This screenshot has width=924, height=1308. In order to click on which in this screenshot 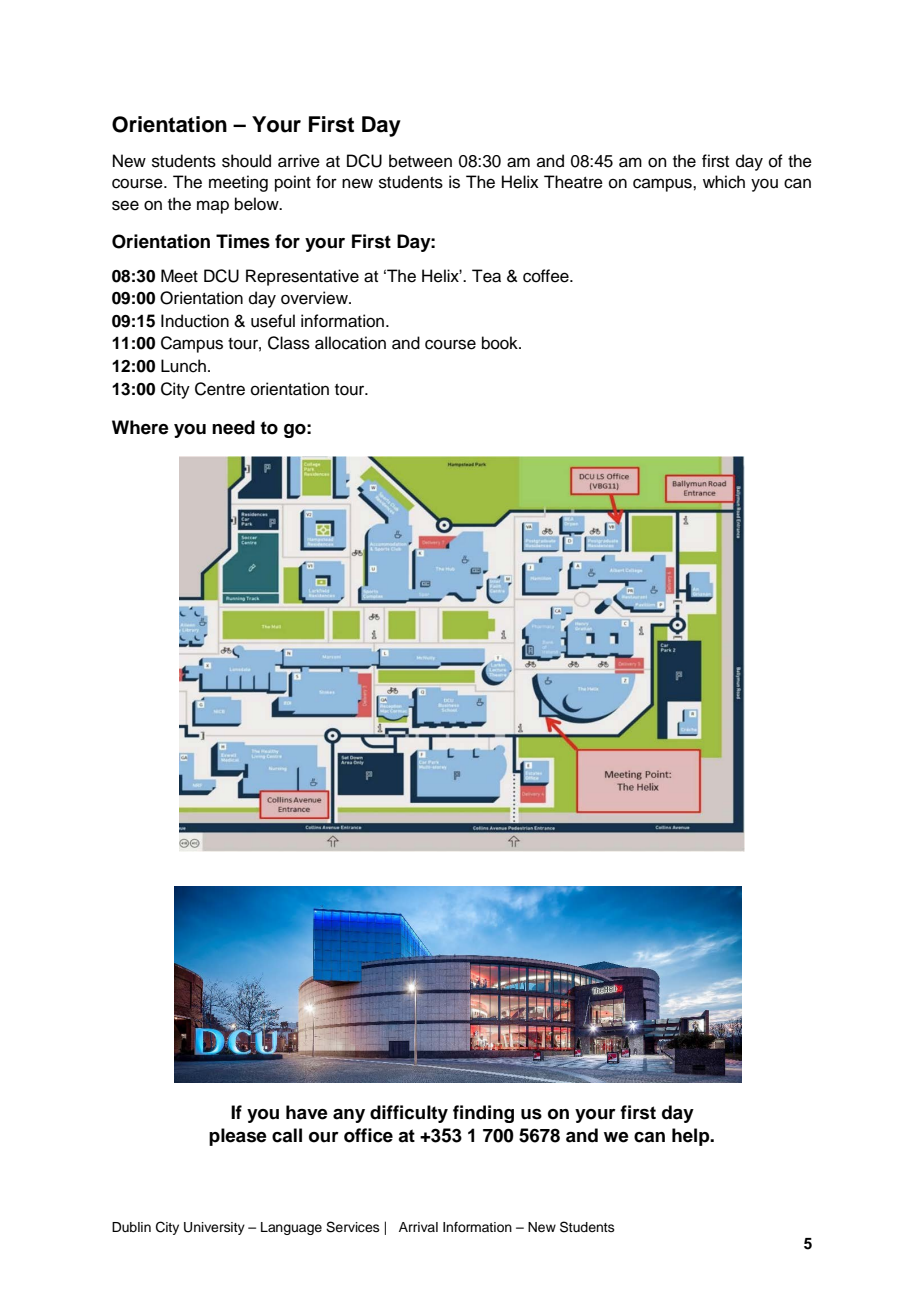, I will do `click(724, 182)`.
